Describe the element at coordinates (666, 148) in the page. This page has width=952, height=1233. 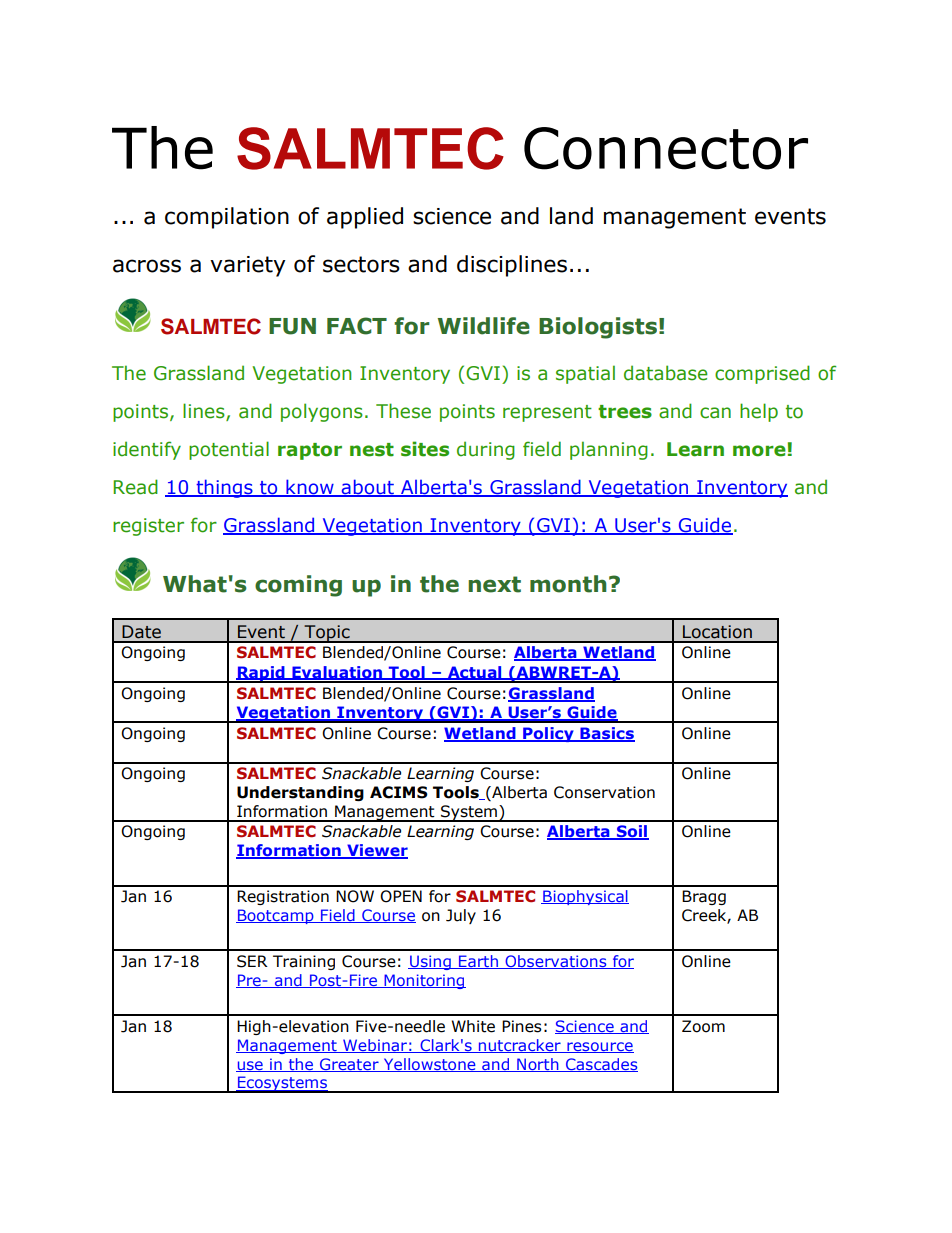
I see `Connector` at that location.
